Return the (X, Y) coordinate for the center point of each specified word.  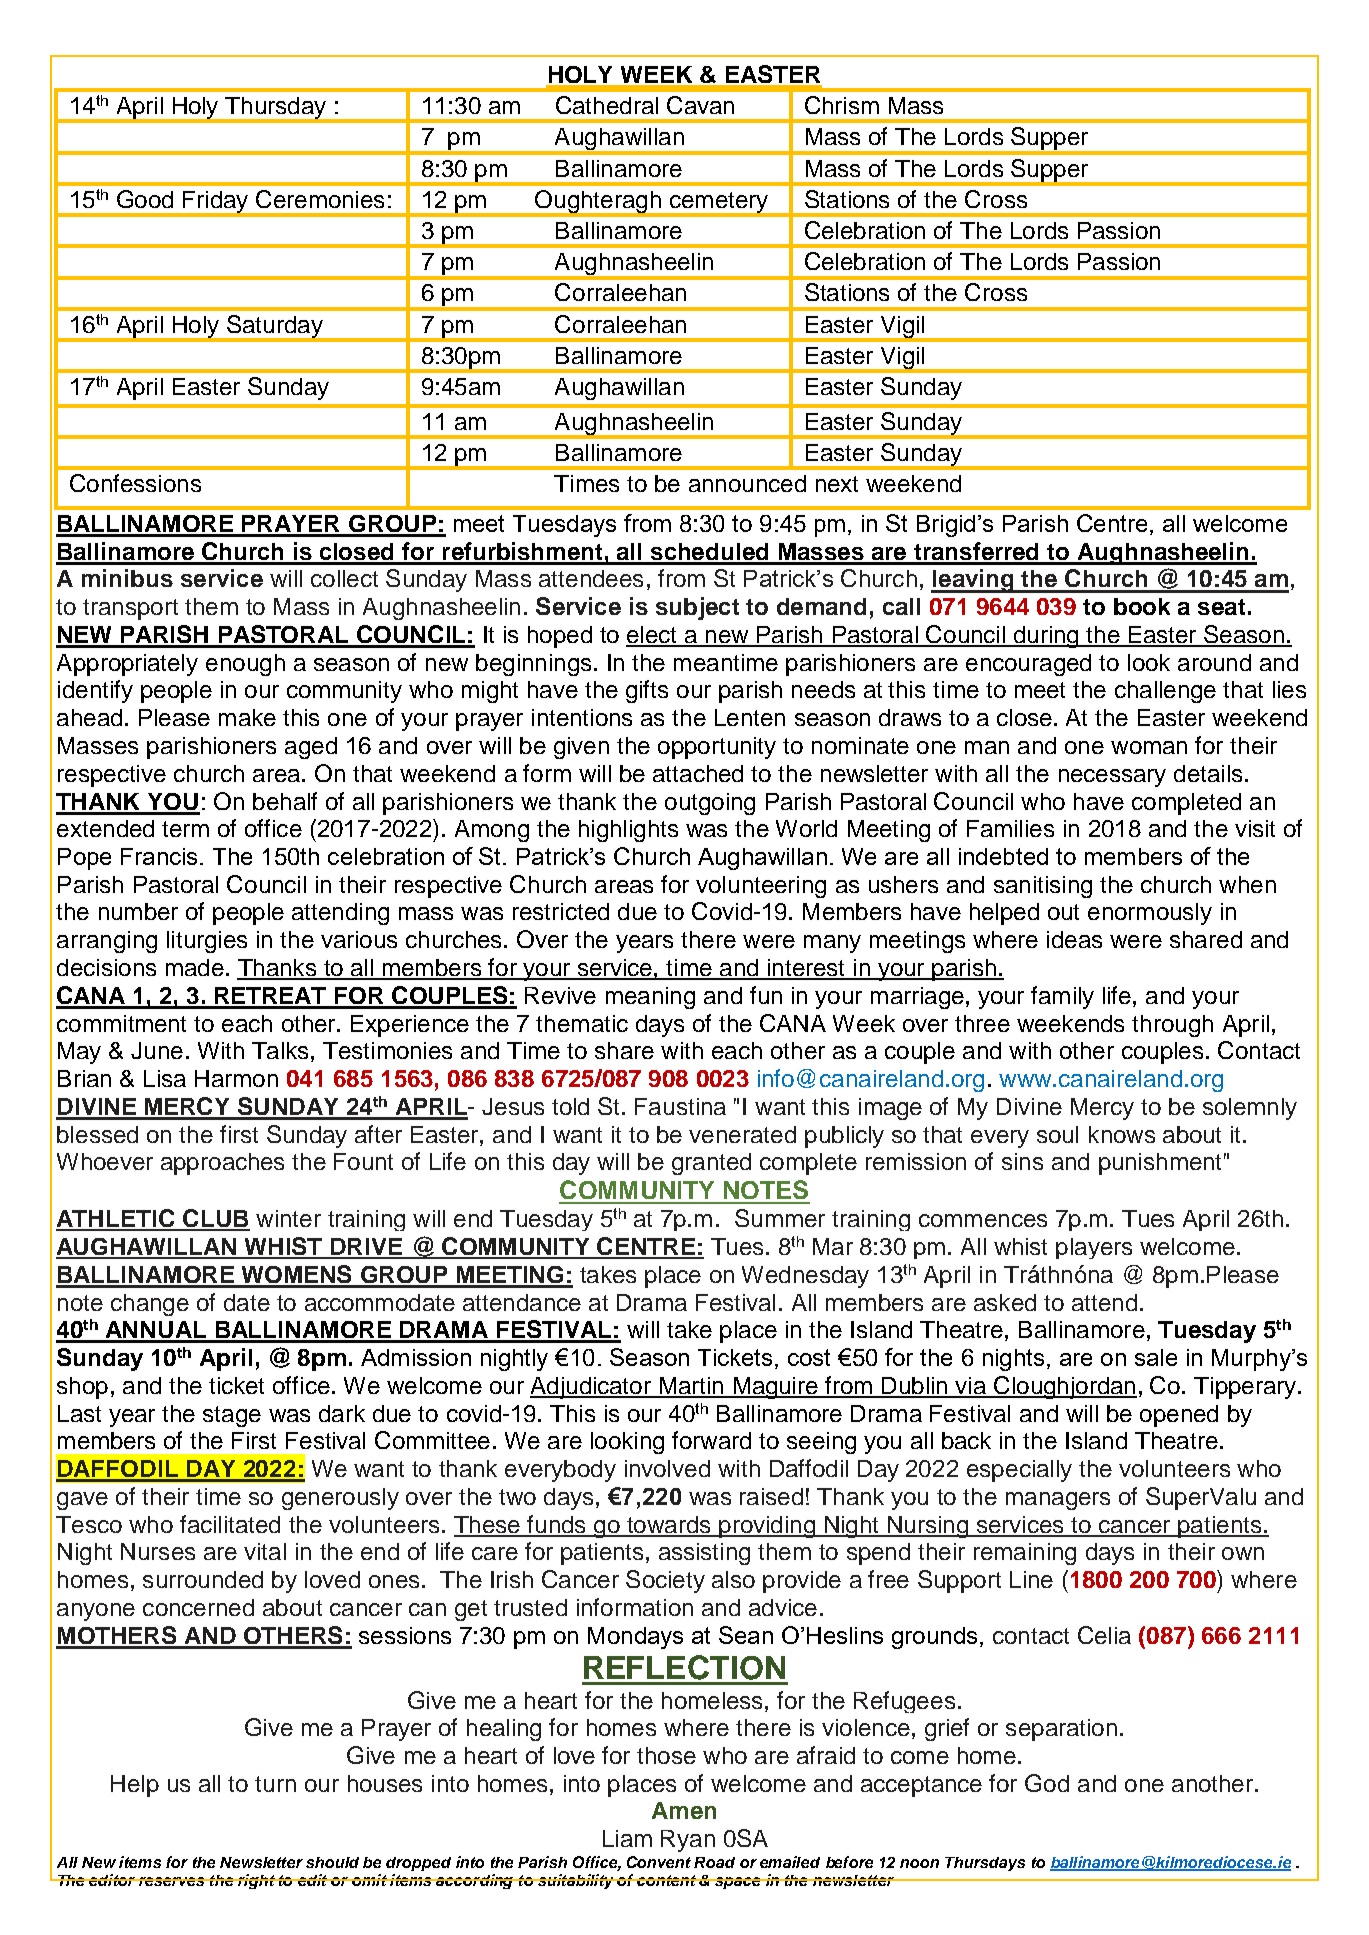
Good (145, 199)
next (837, 484)
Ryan (688, 1841)
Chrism (842, 105)
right (256, 1881)
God (1047, 1783)
